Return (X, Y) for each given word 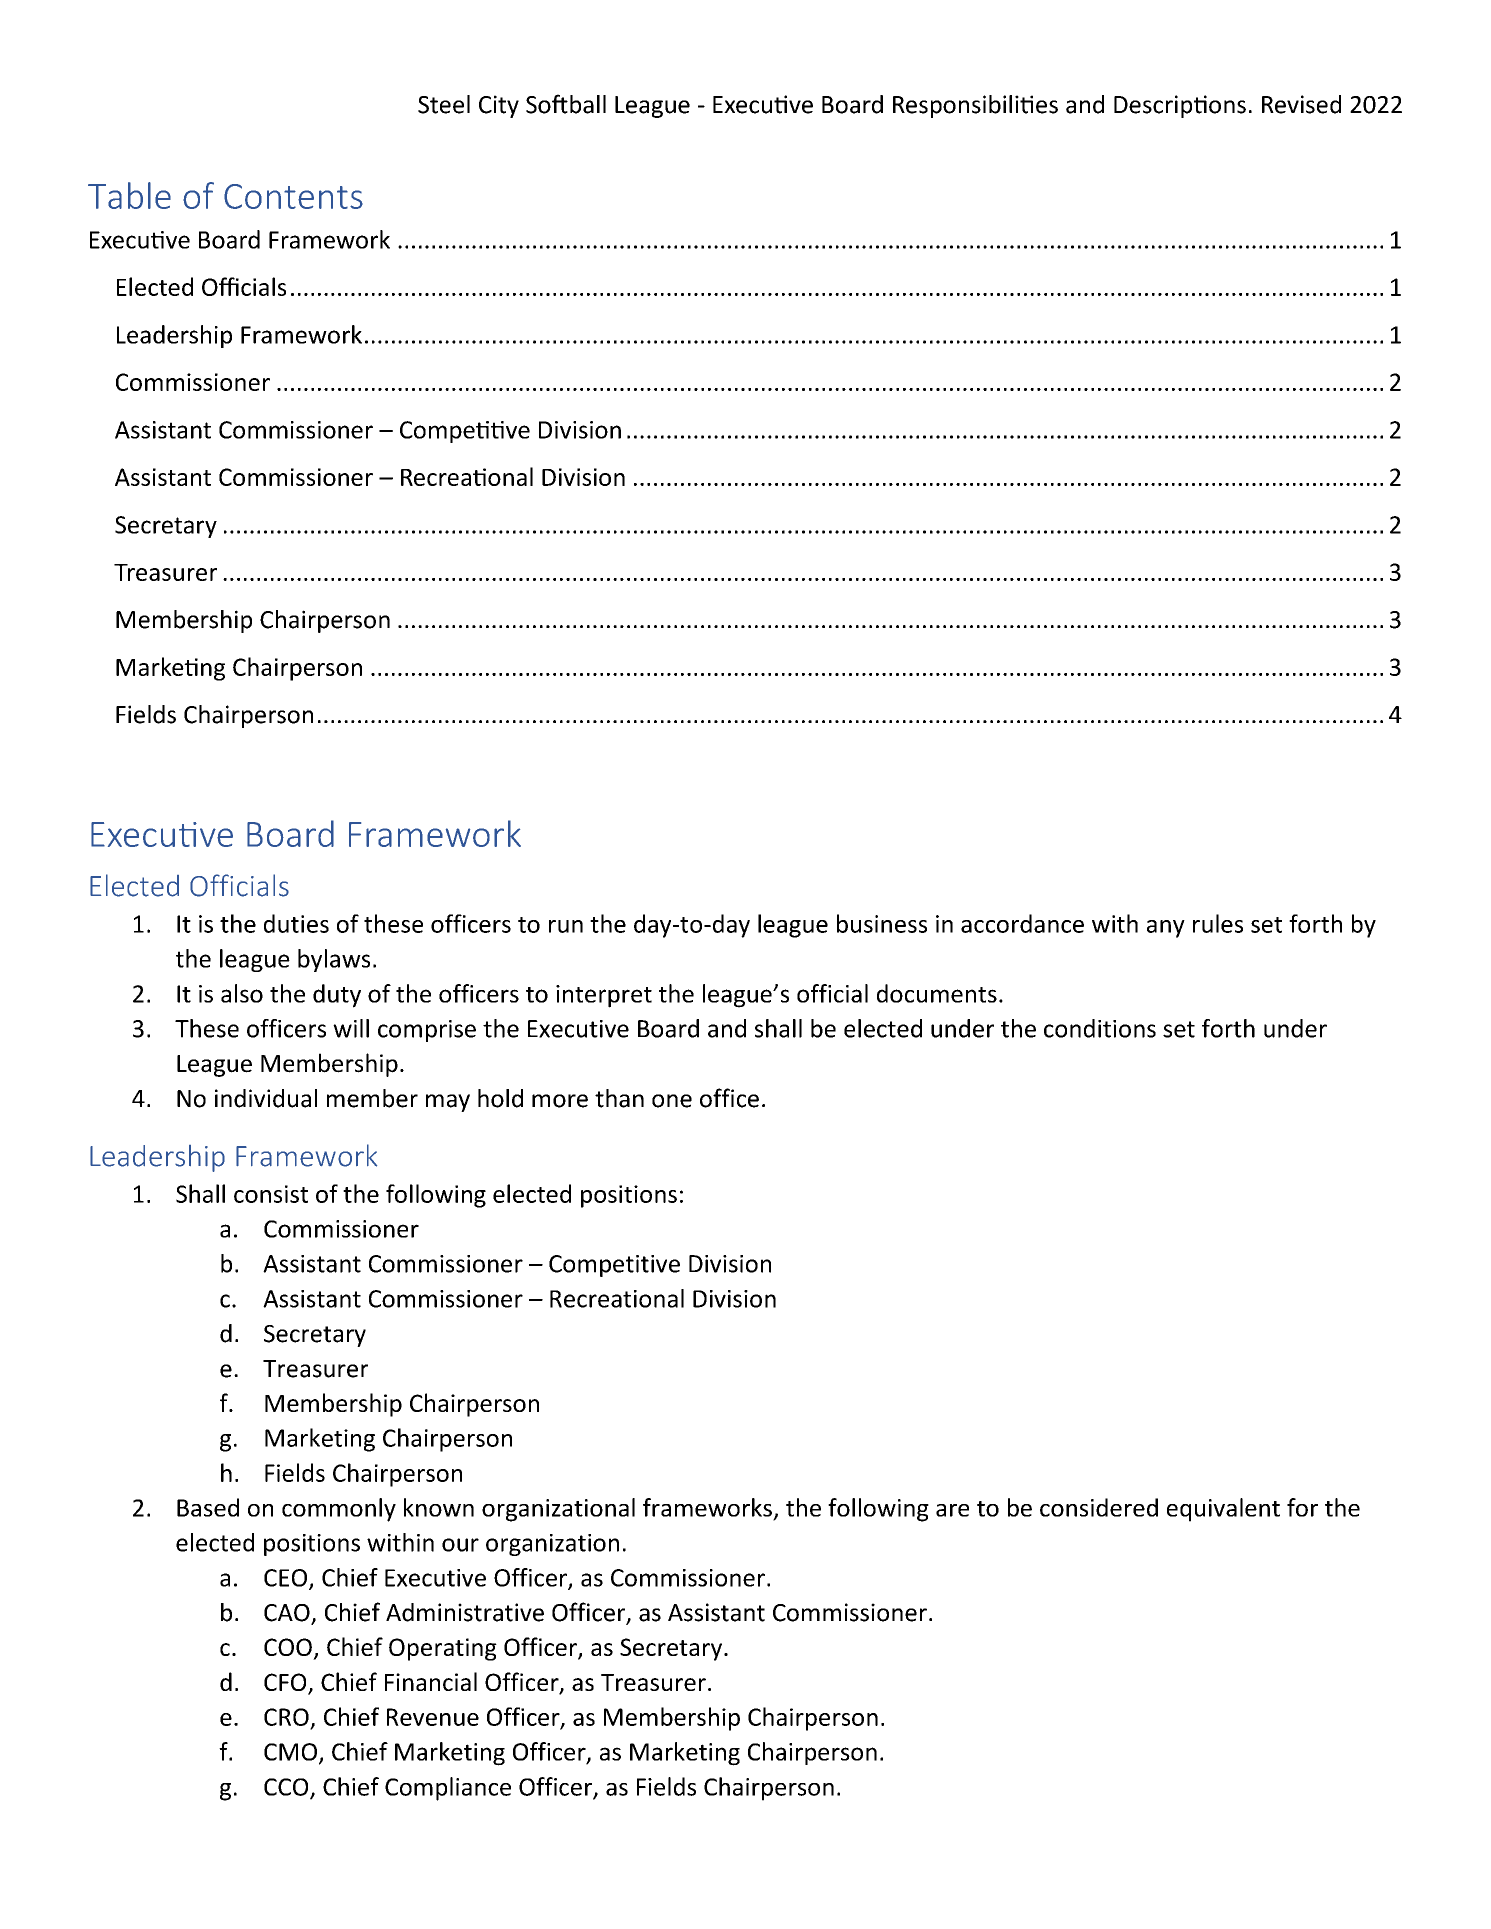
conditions (1100, 1028)
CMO (290, 1752)
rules (1218, 923)
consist (271, 1194)
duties (296, 923)
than (619, 1098)
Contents (293, 196)
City (499, 106)
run (566, 926)
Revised (1301, 104)
